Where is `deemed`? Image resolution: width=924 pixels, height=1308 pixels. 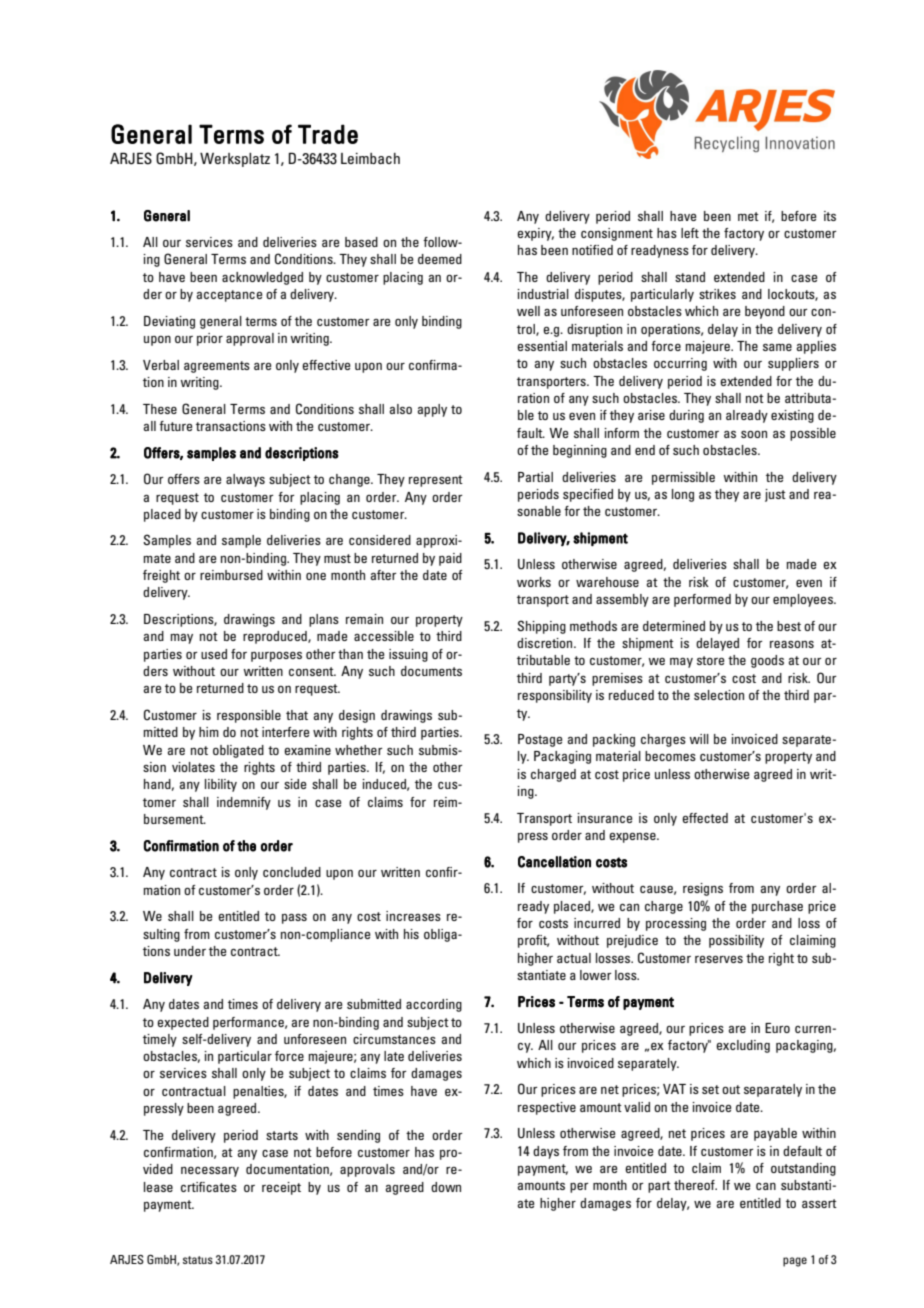
deemed is located at coordinates (440, 259).
